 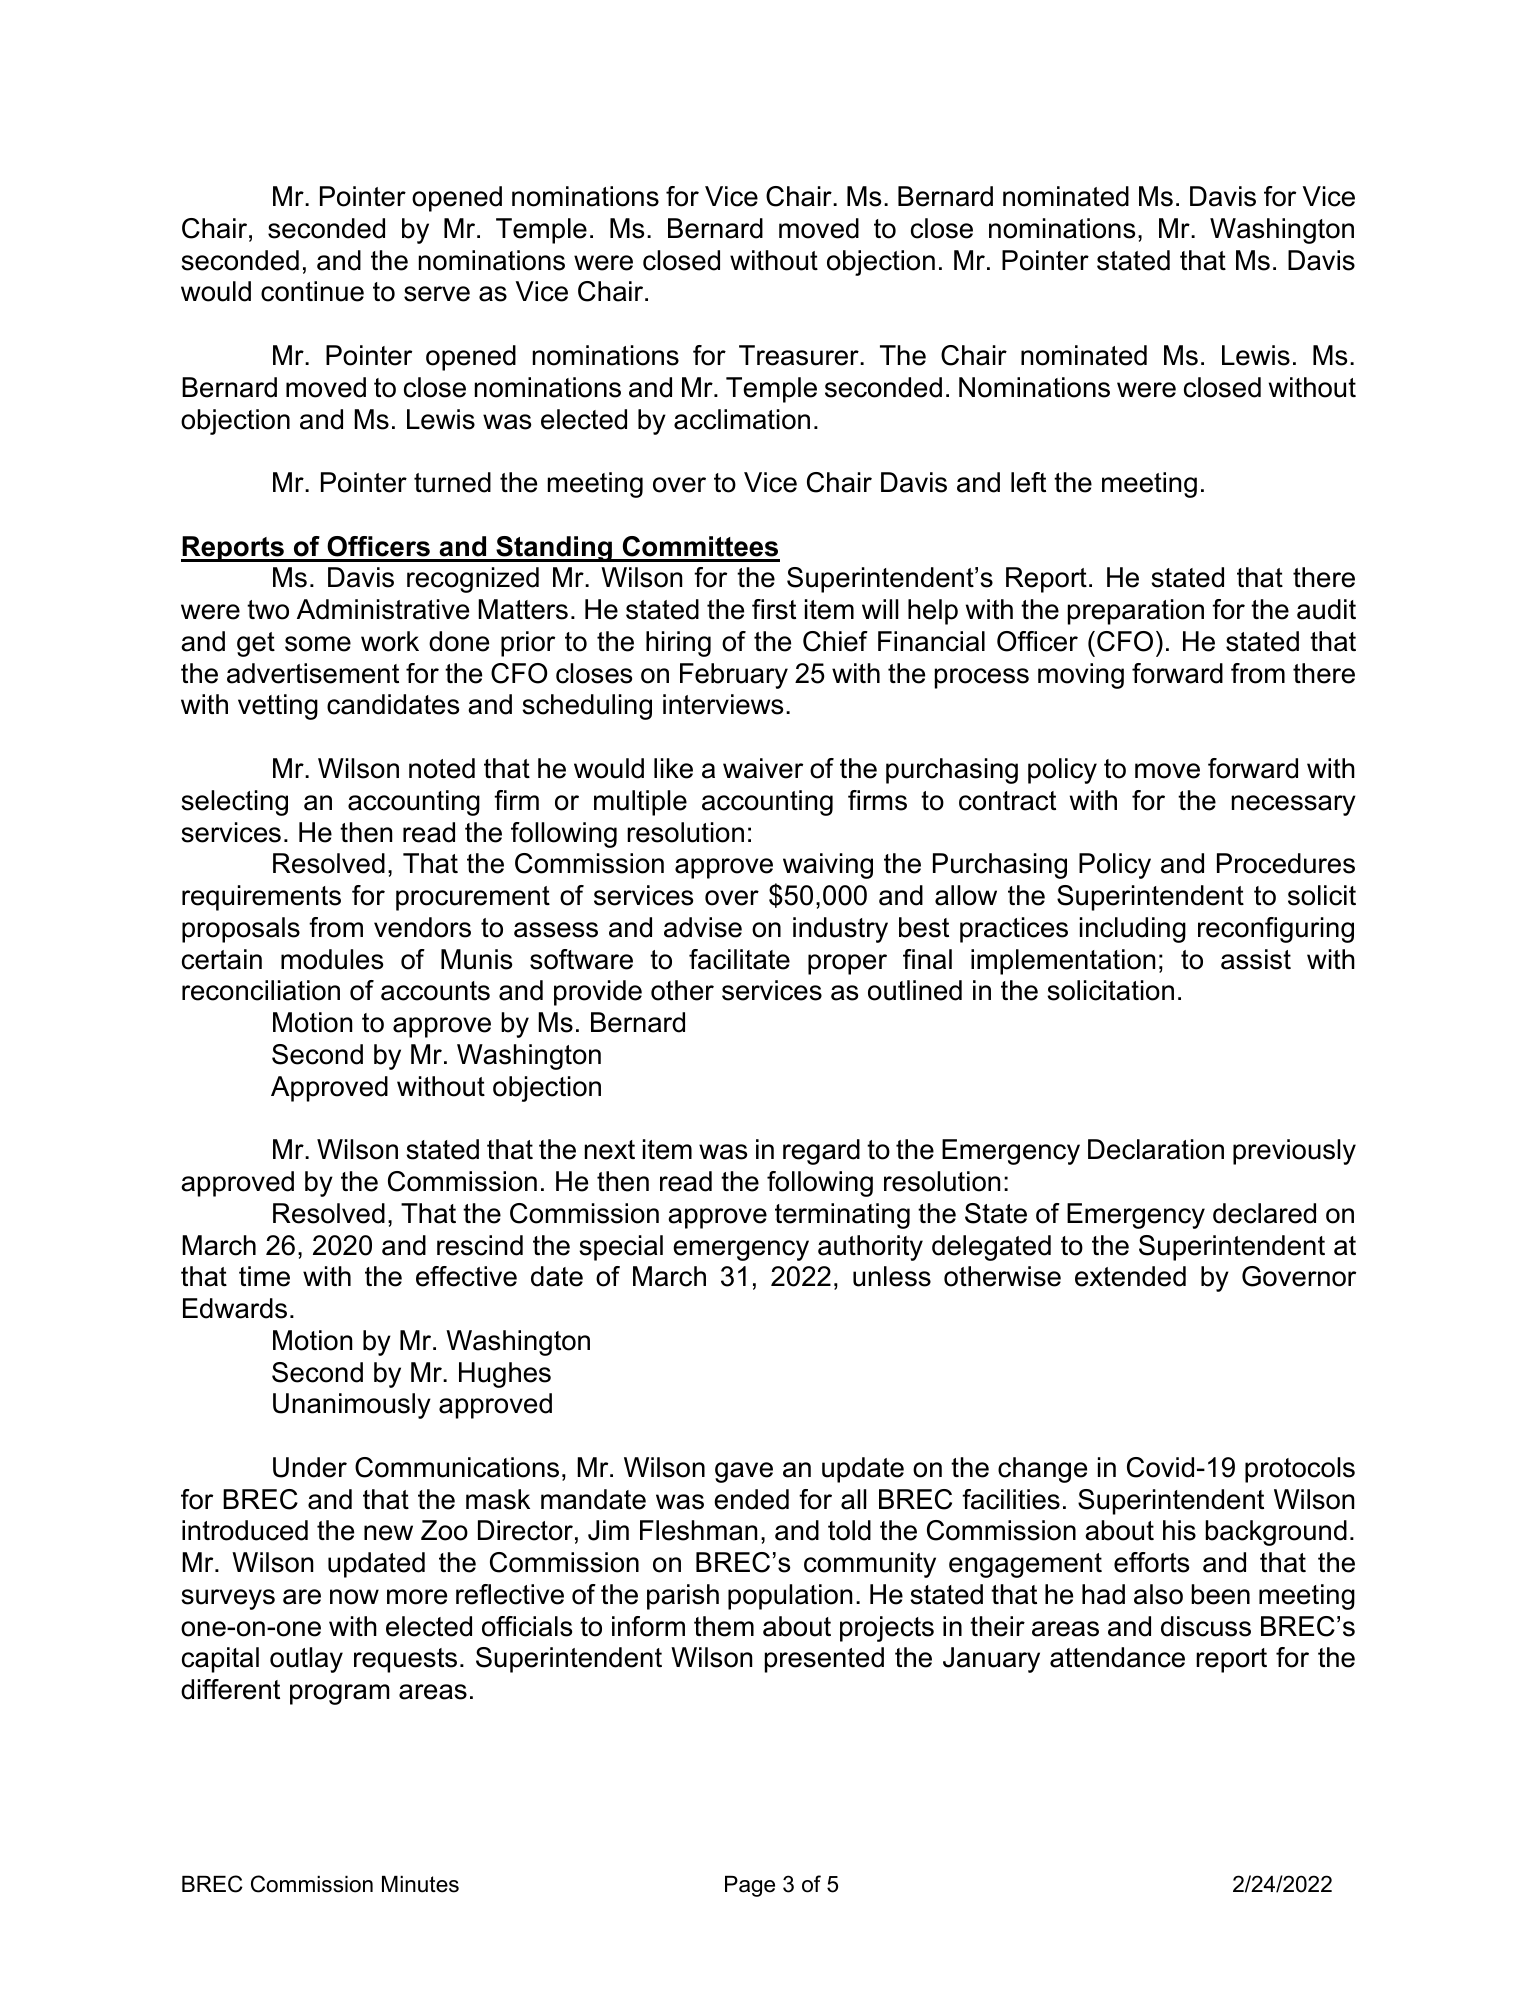 What do you see at coordinates (352, 1406) in the screenshot?
I see `Unanimously` at bounding box center [352, 1406].
